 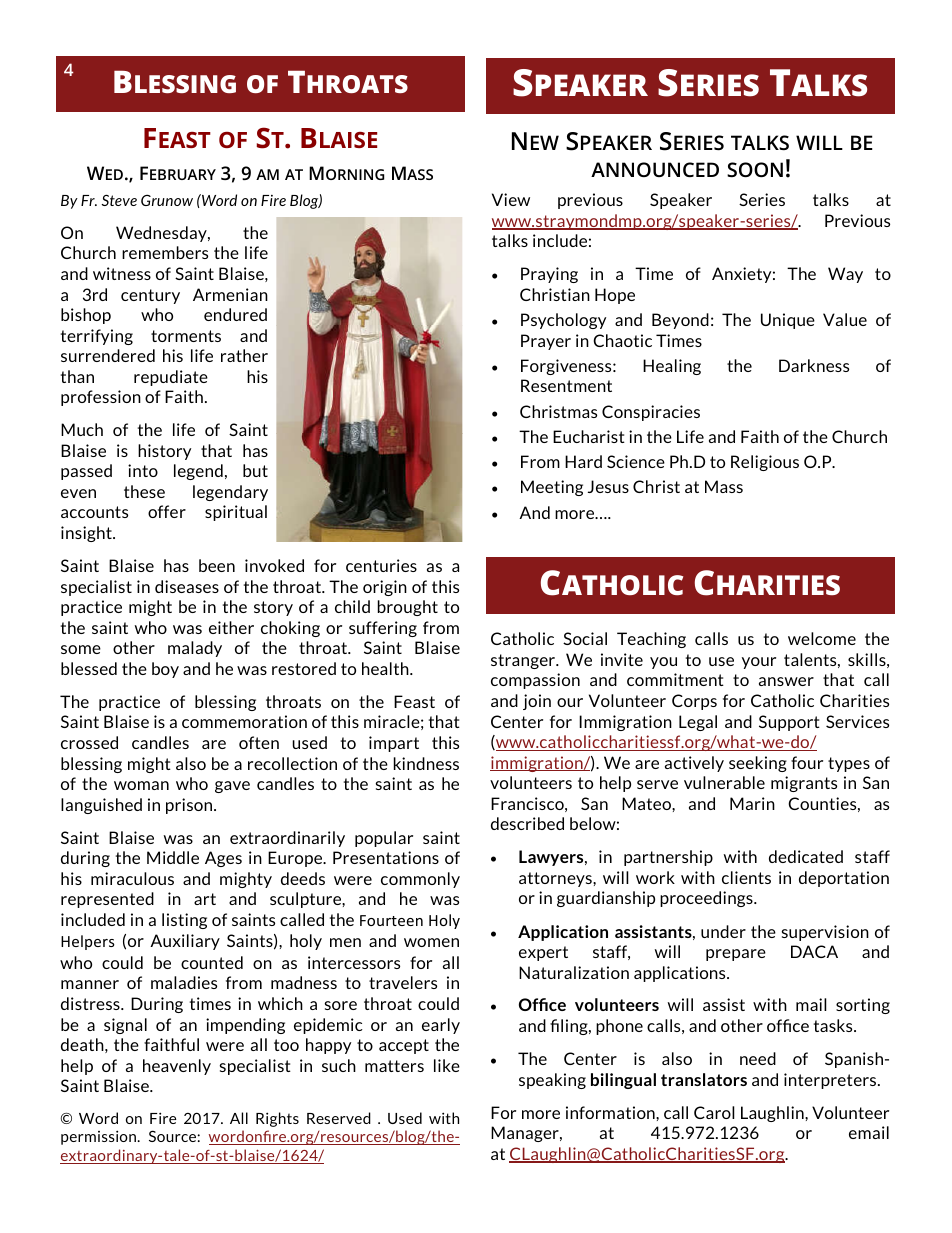 What do you see at coordinates (119, 200) in the screenshot?
I see `Steve` at bounding box center [119, 200].
